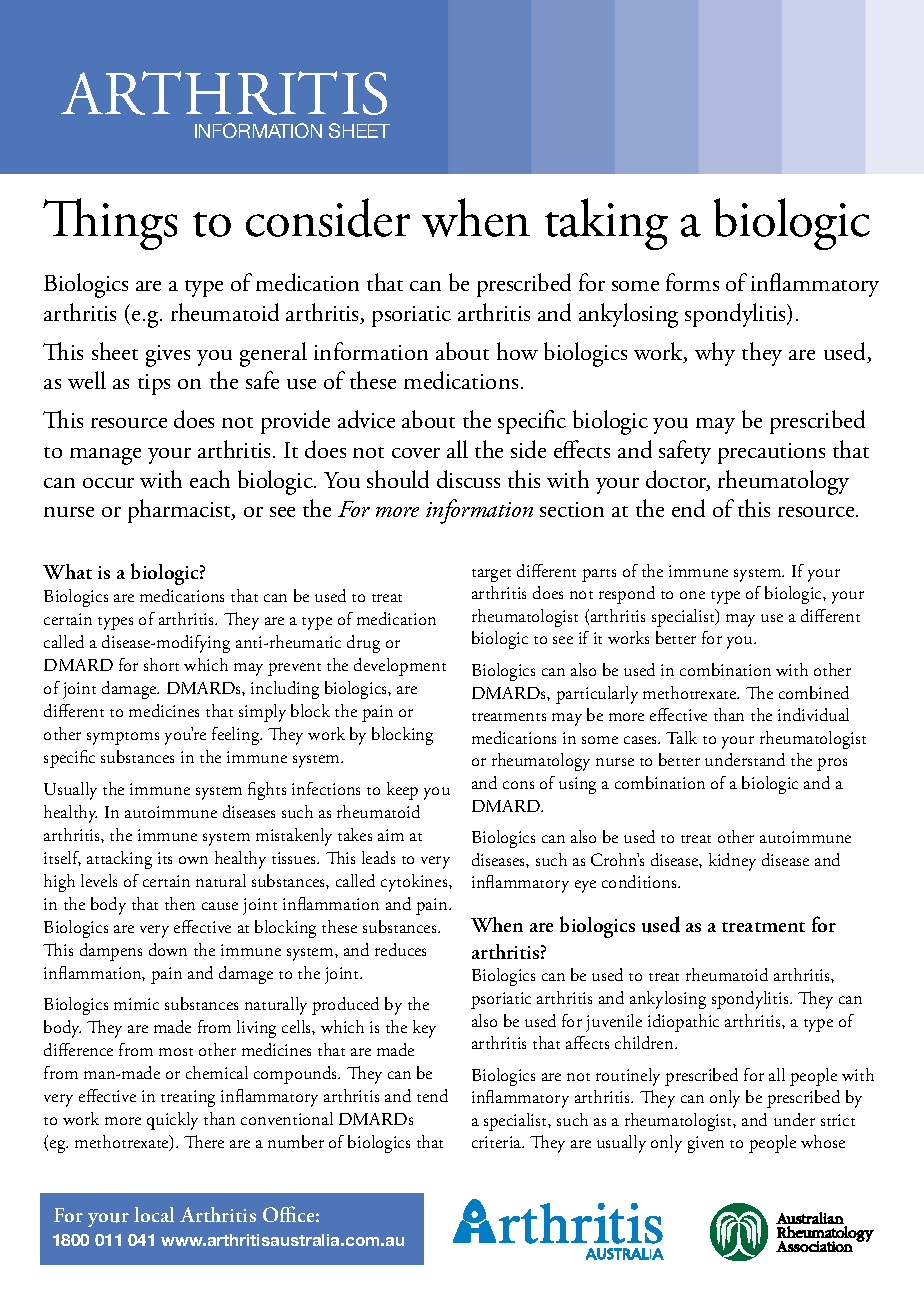 This screenshot has height=1308, width=924. What do you see at coordinates (640, 881) in the screenshot?
I see `conditions` at bounding box center [640, 881].
